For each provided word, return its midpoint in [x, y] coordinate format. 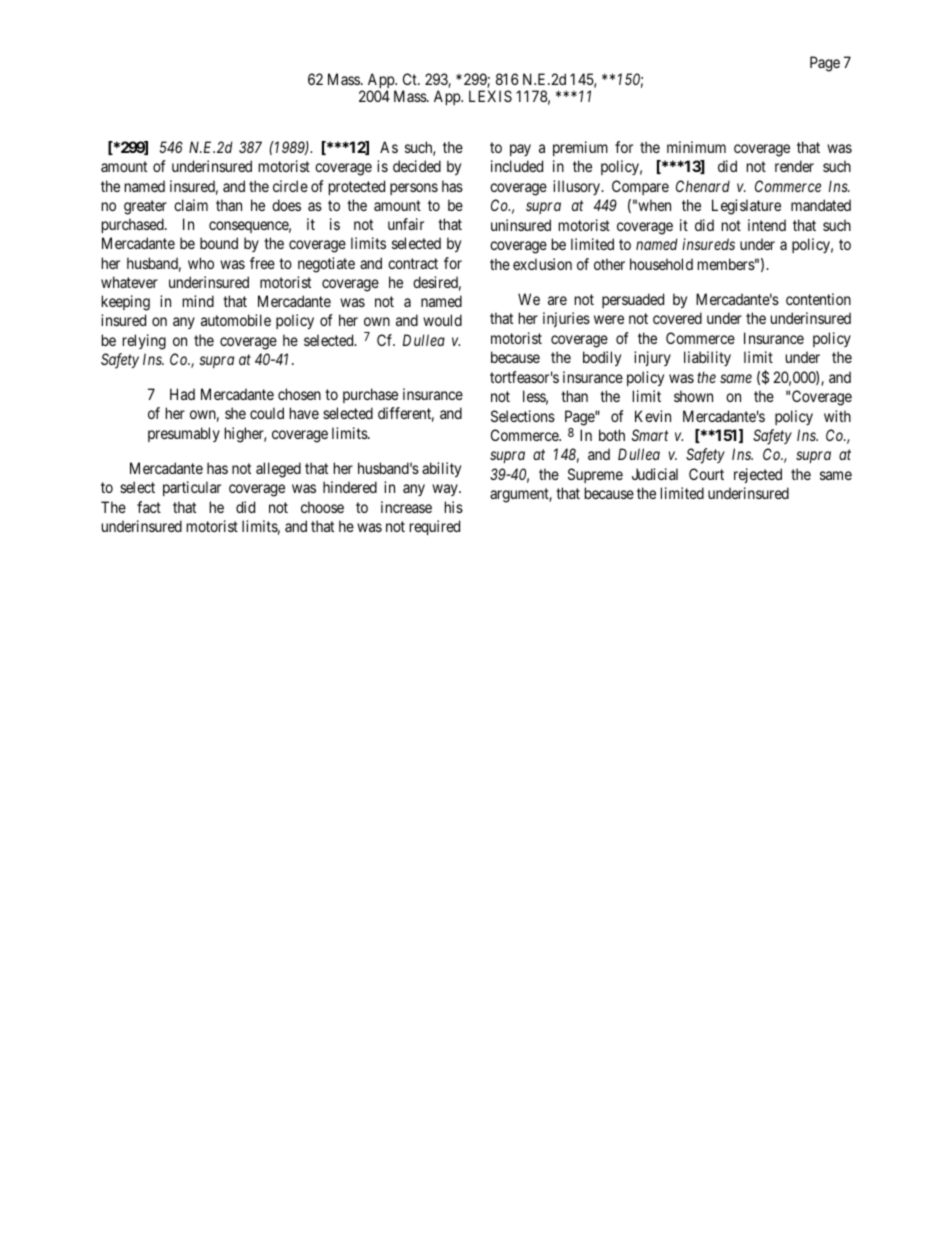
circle [290, 186]
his [454, 507]
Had [182, 394]
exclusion [542, 264]
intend [767, 225]
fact [149, 507]
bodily [602, 358]
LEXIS [490, 96]
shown [693, 396]
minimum [696, 147]
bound [219, 243]
